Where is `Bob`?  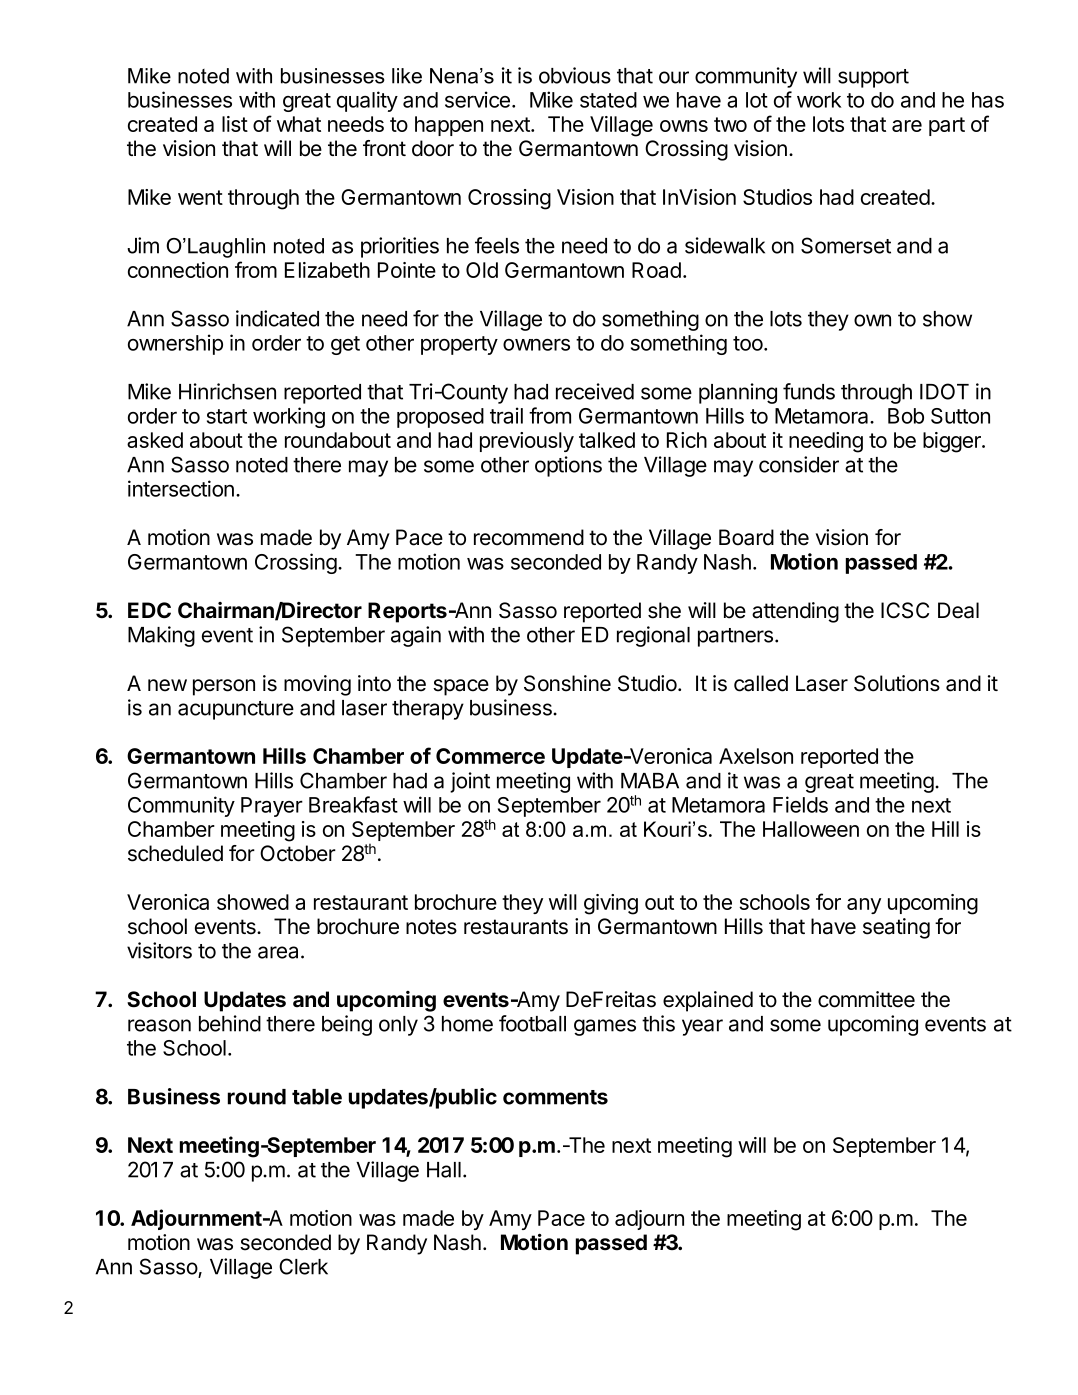 Bob is located at coordinates (906, 416).
